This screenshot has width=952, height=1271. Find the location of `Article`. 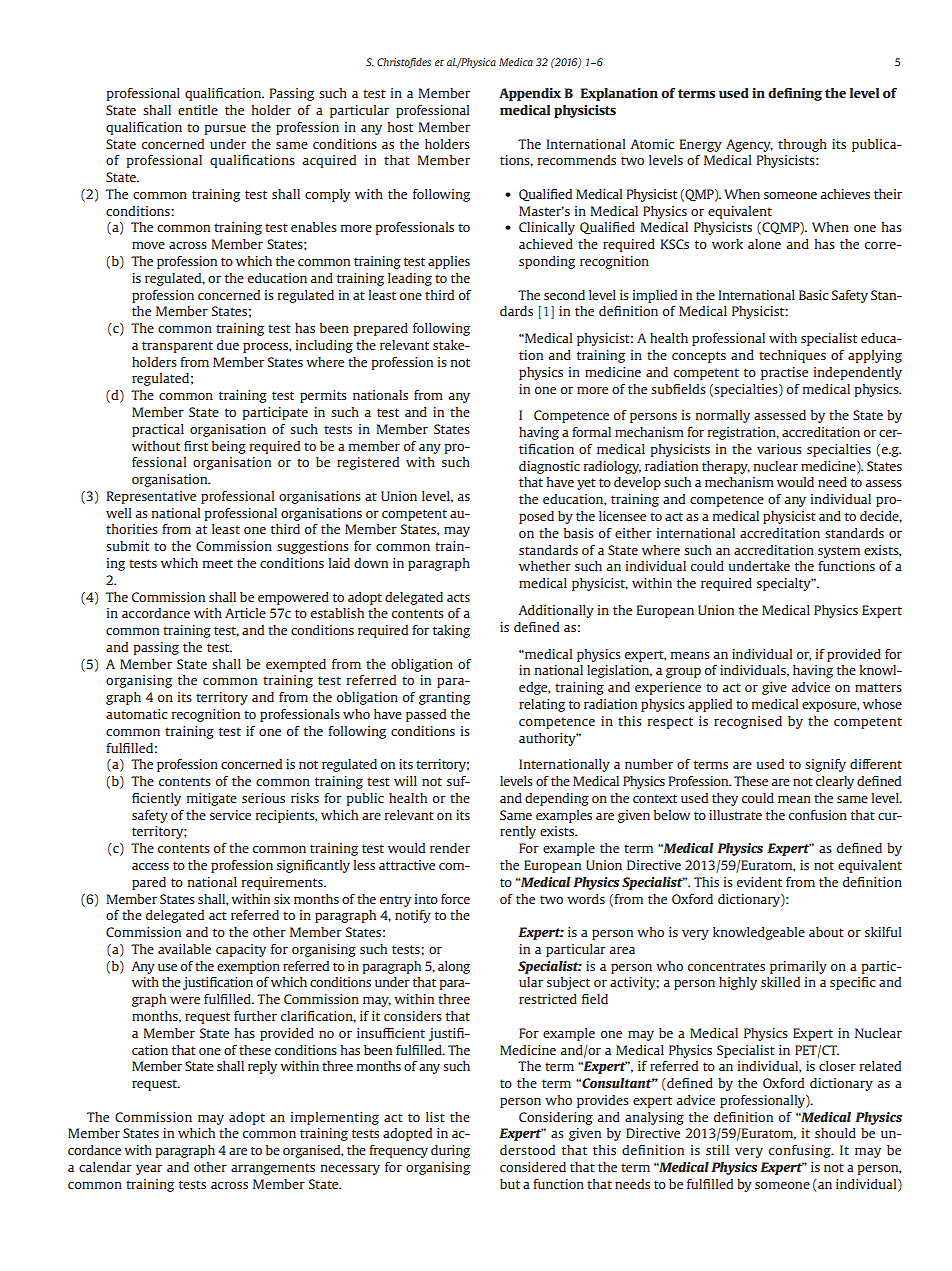

Article is located at coordinates (245, 613).
